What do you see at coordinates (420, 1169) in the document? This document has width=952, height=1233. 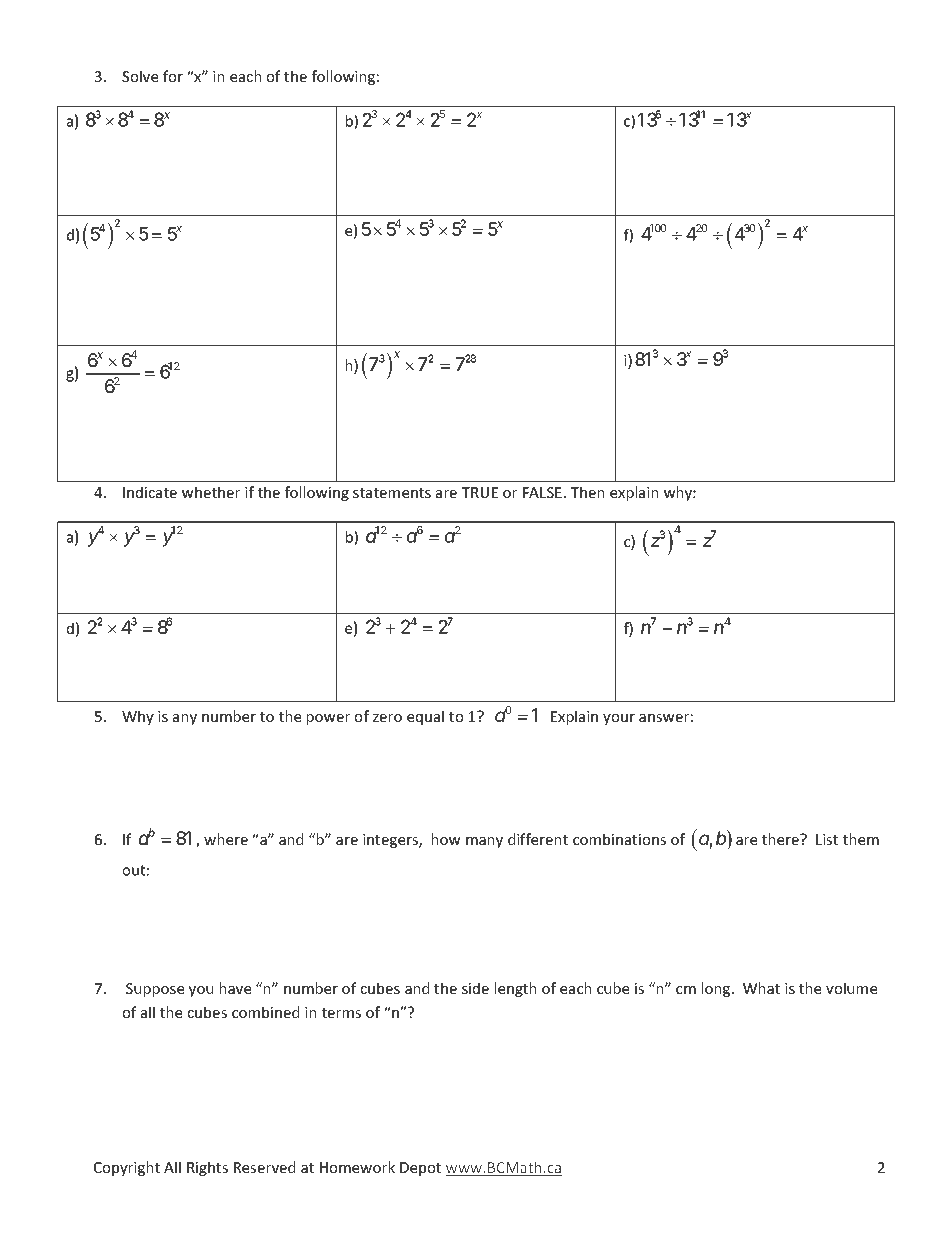 I see `Depot` at bounding box center [420, 1169].
